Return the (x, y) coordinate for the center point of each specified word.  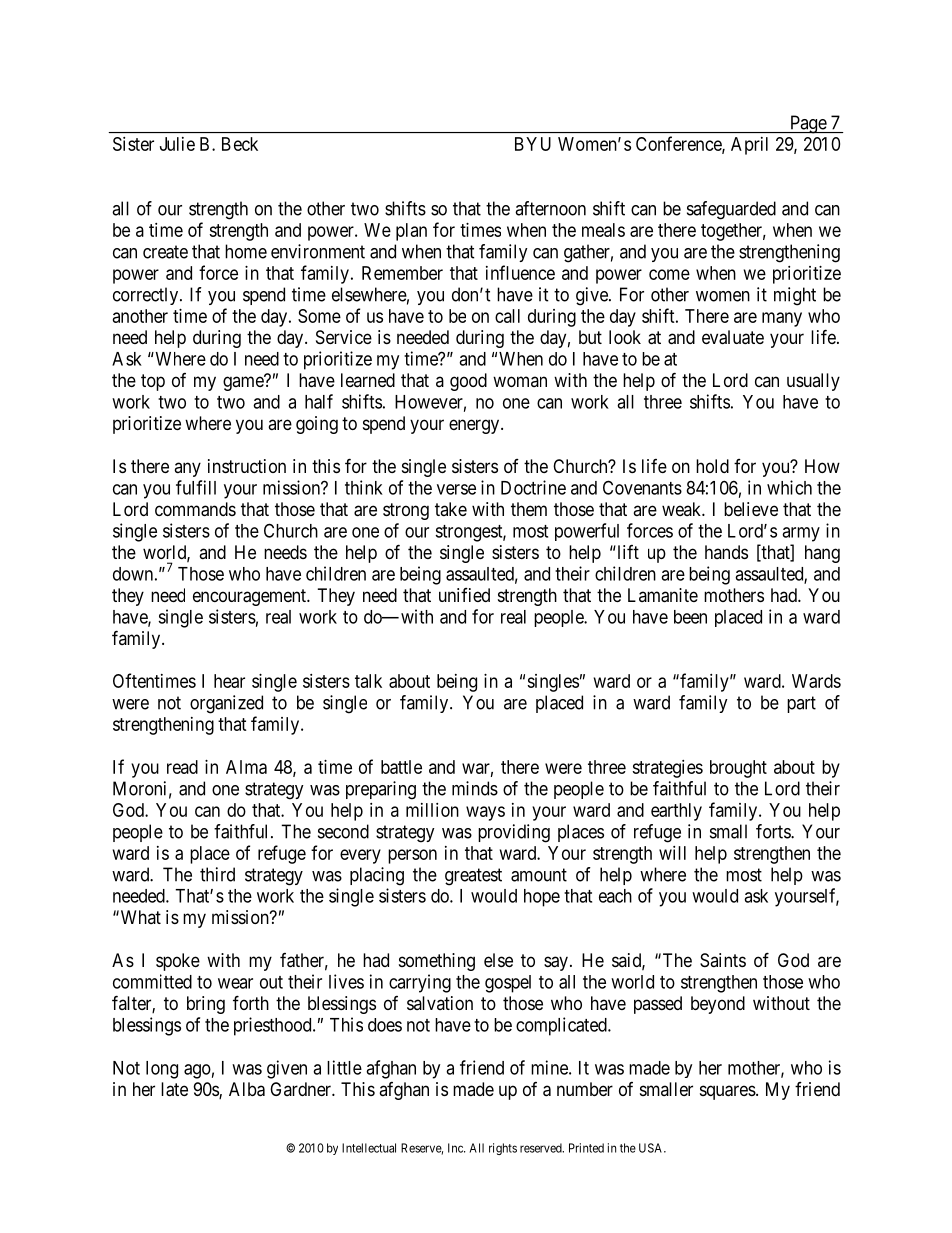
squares (728, 1092)
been (690, 617)
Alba (247, 1089)
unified (464, 595)
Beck (240, 144)
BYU (533, 144)
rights (503, 1149)
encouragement (250, 597)
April (749, 146)
